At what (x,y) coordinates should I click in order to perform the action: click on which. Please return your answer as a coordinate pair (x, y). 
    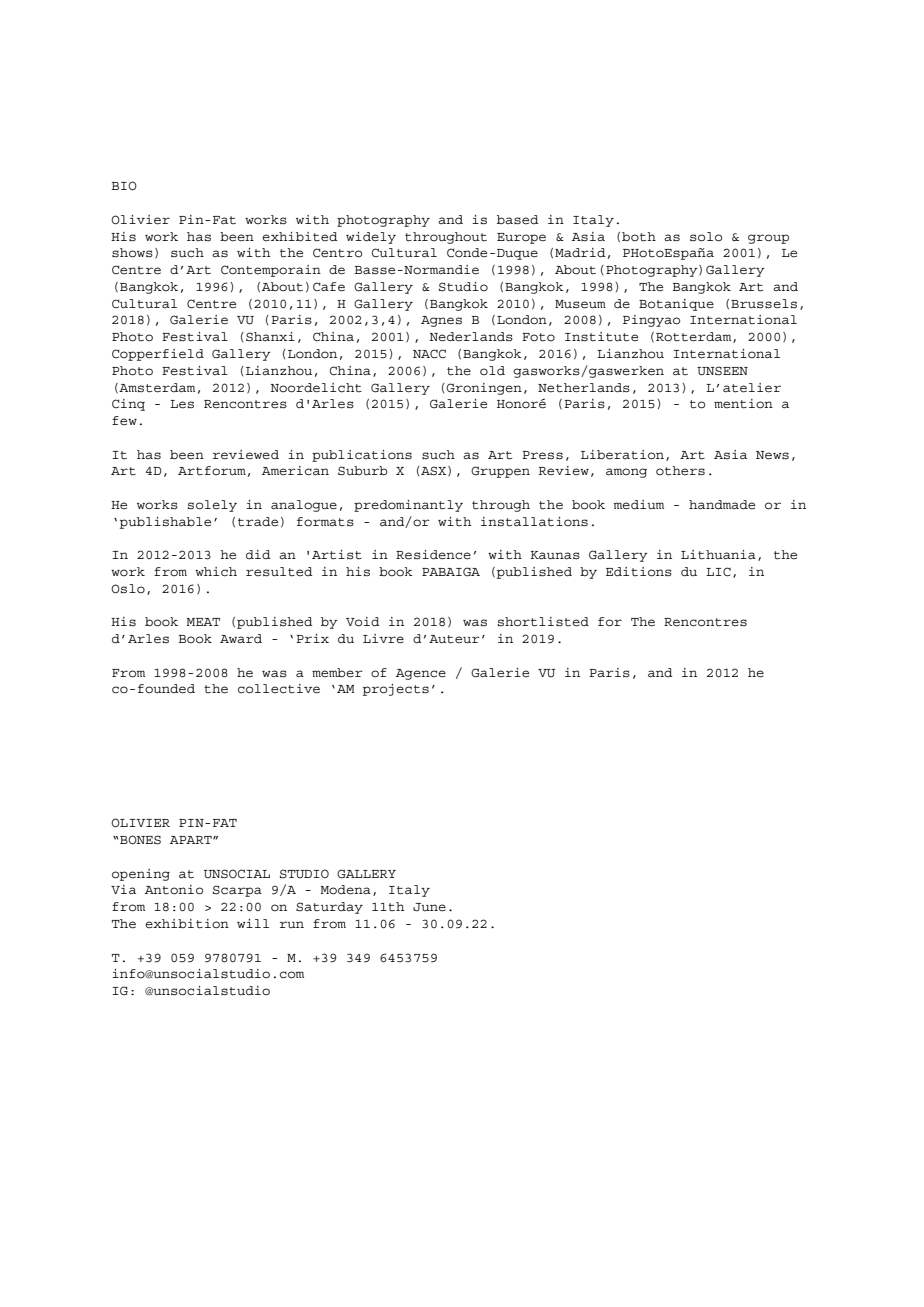
    Looking at the image, I should click on (216, 572).
